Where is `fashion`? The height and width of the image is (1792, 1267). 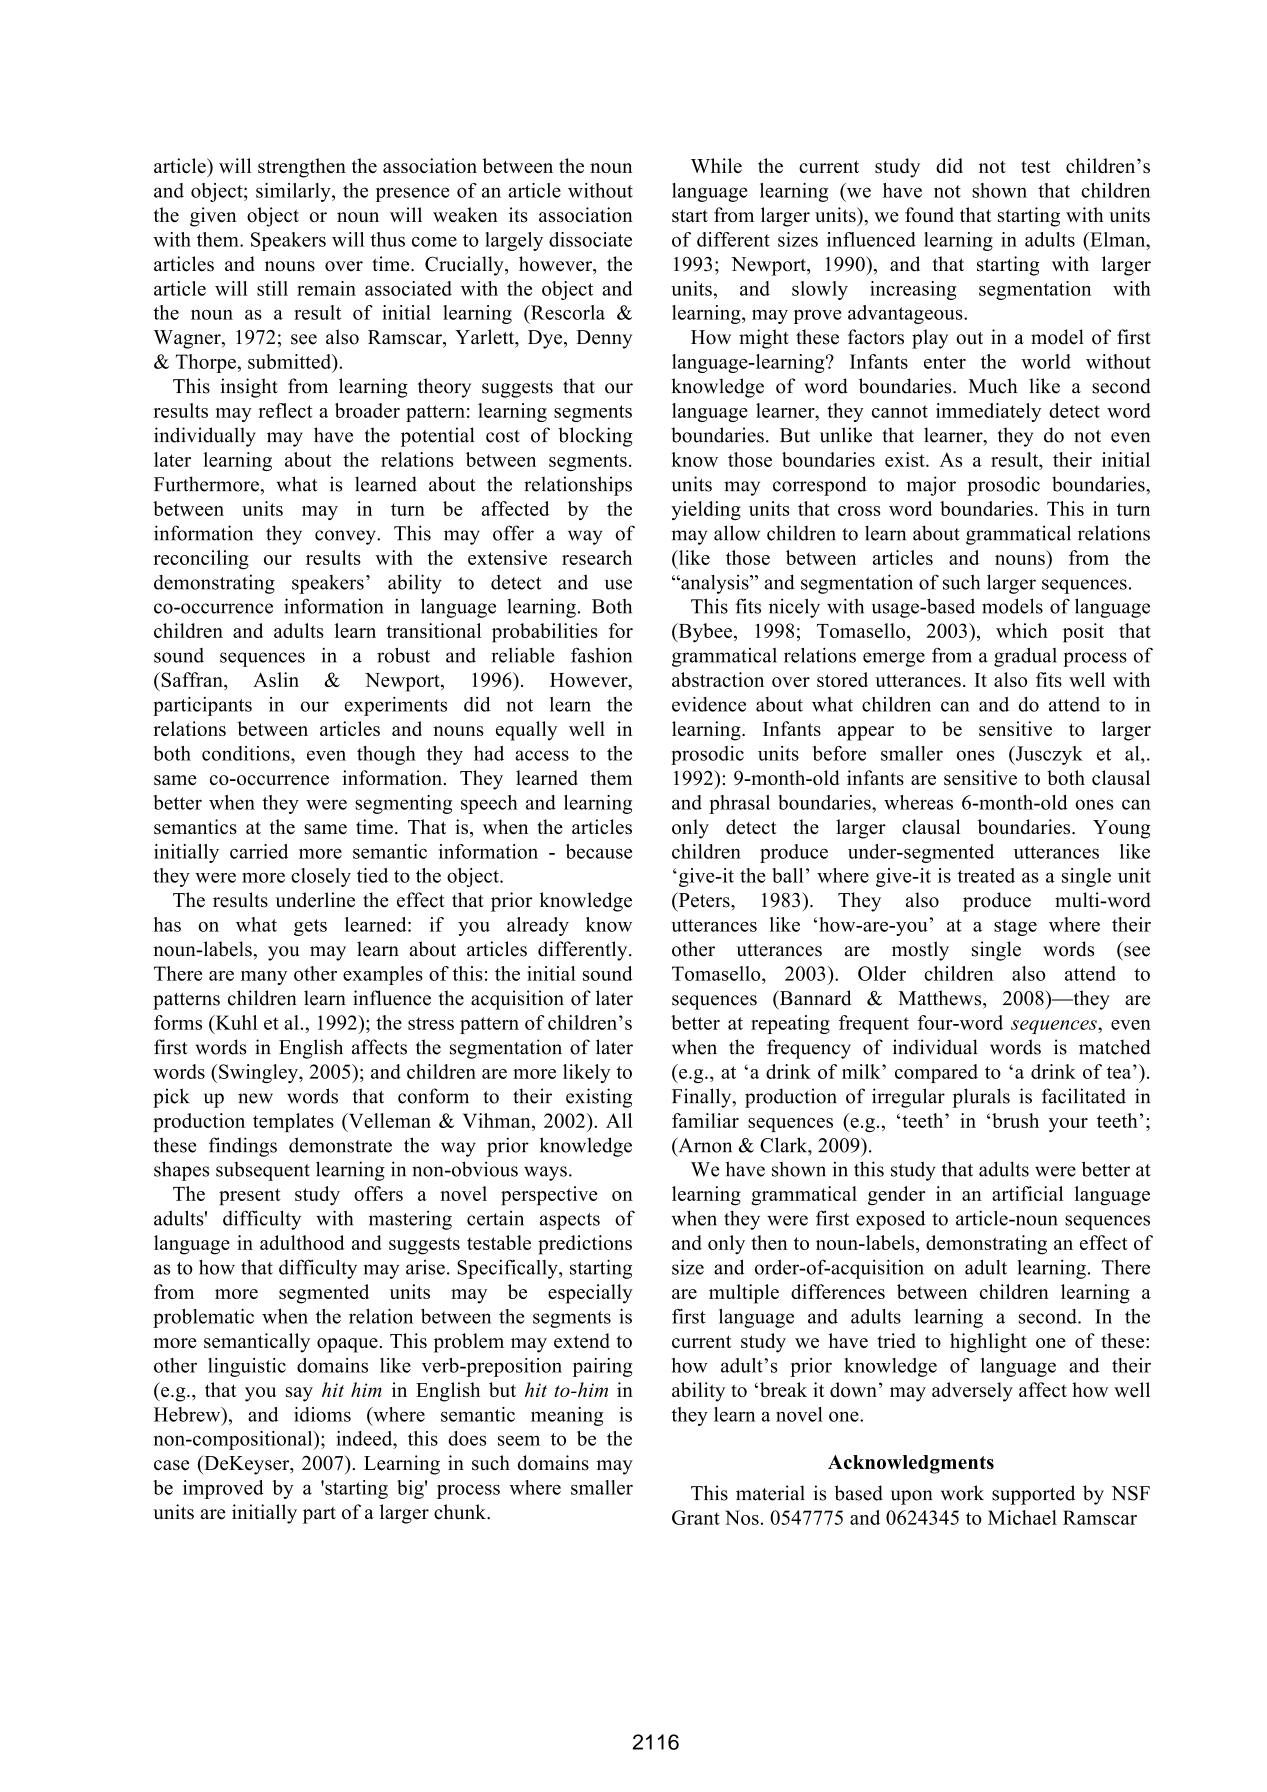
fashion is located at coordinates (601, 655).
